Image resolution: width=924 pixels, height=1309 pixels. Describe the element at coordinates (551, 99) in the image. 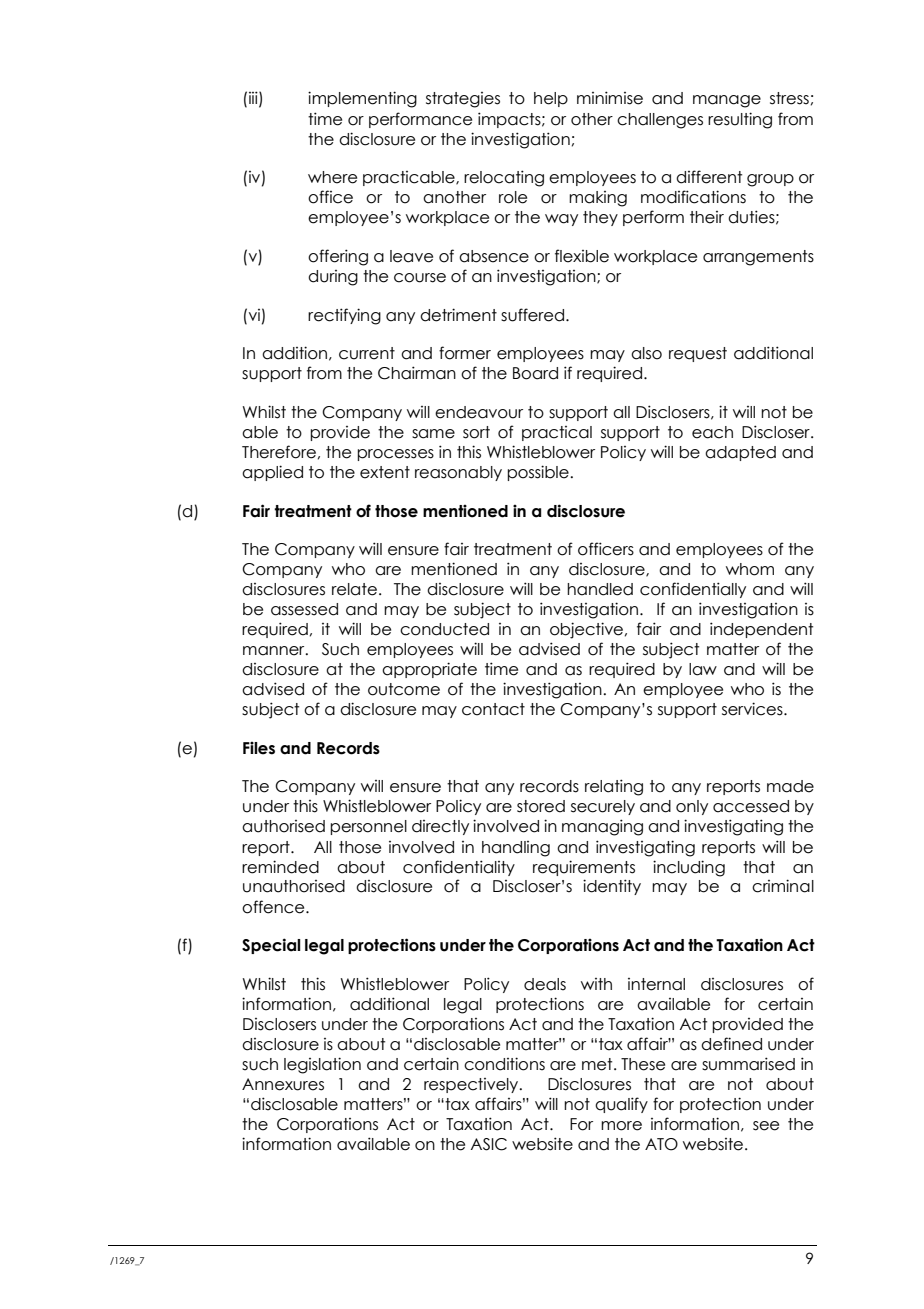

I see `help` at that location.
